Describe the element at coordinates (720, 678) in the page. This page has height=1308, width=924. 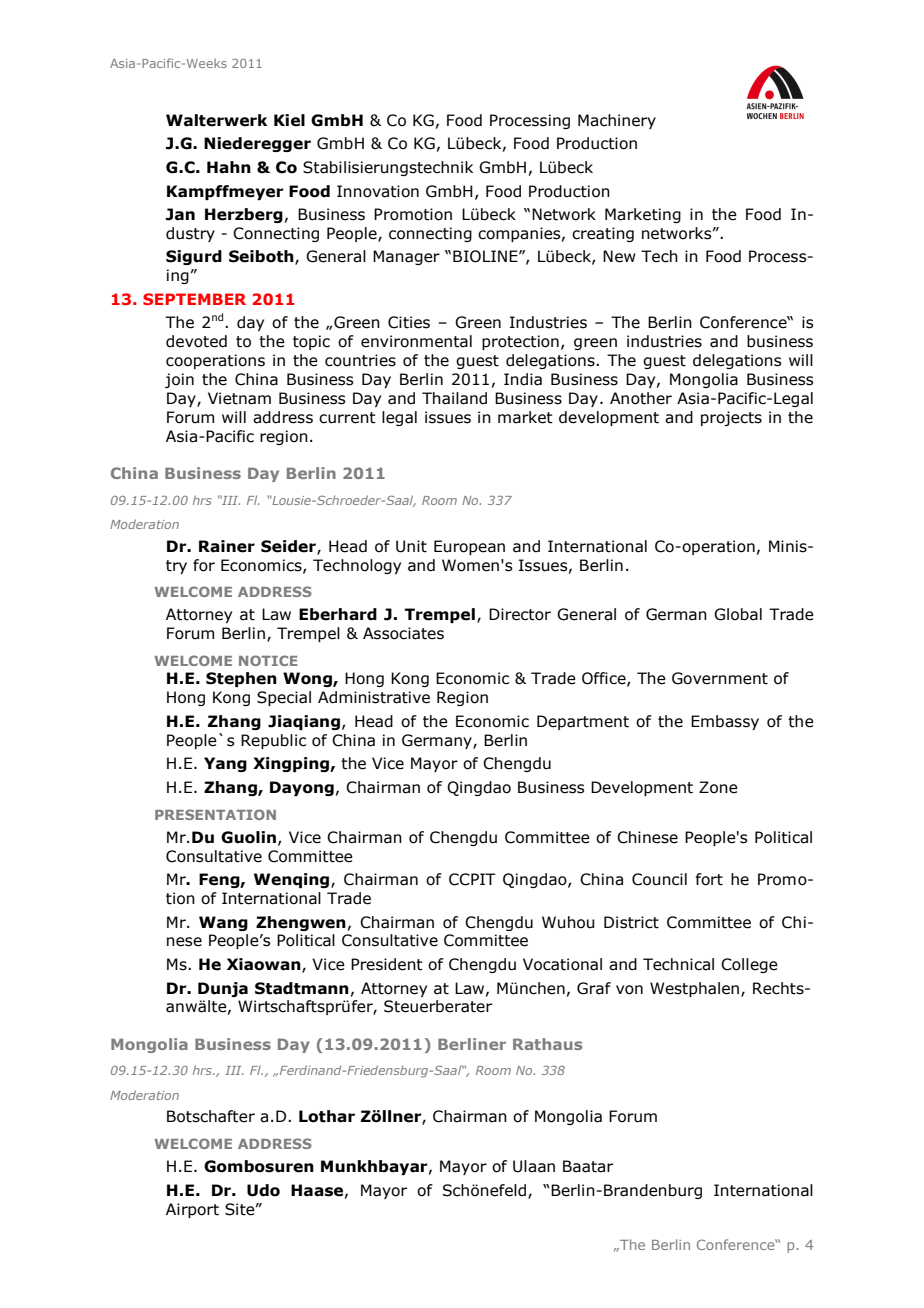
I see `Government` at that location.
